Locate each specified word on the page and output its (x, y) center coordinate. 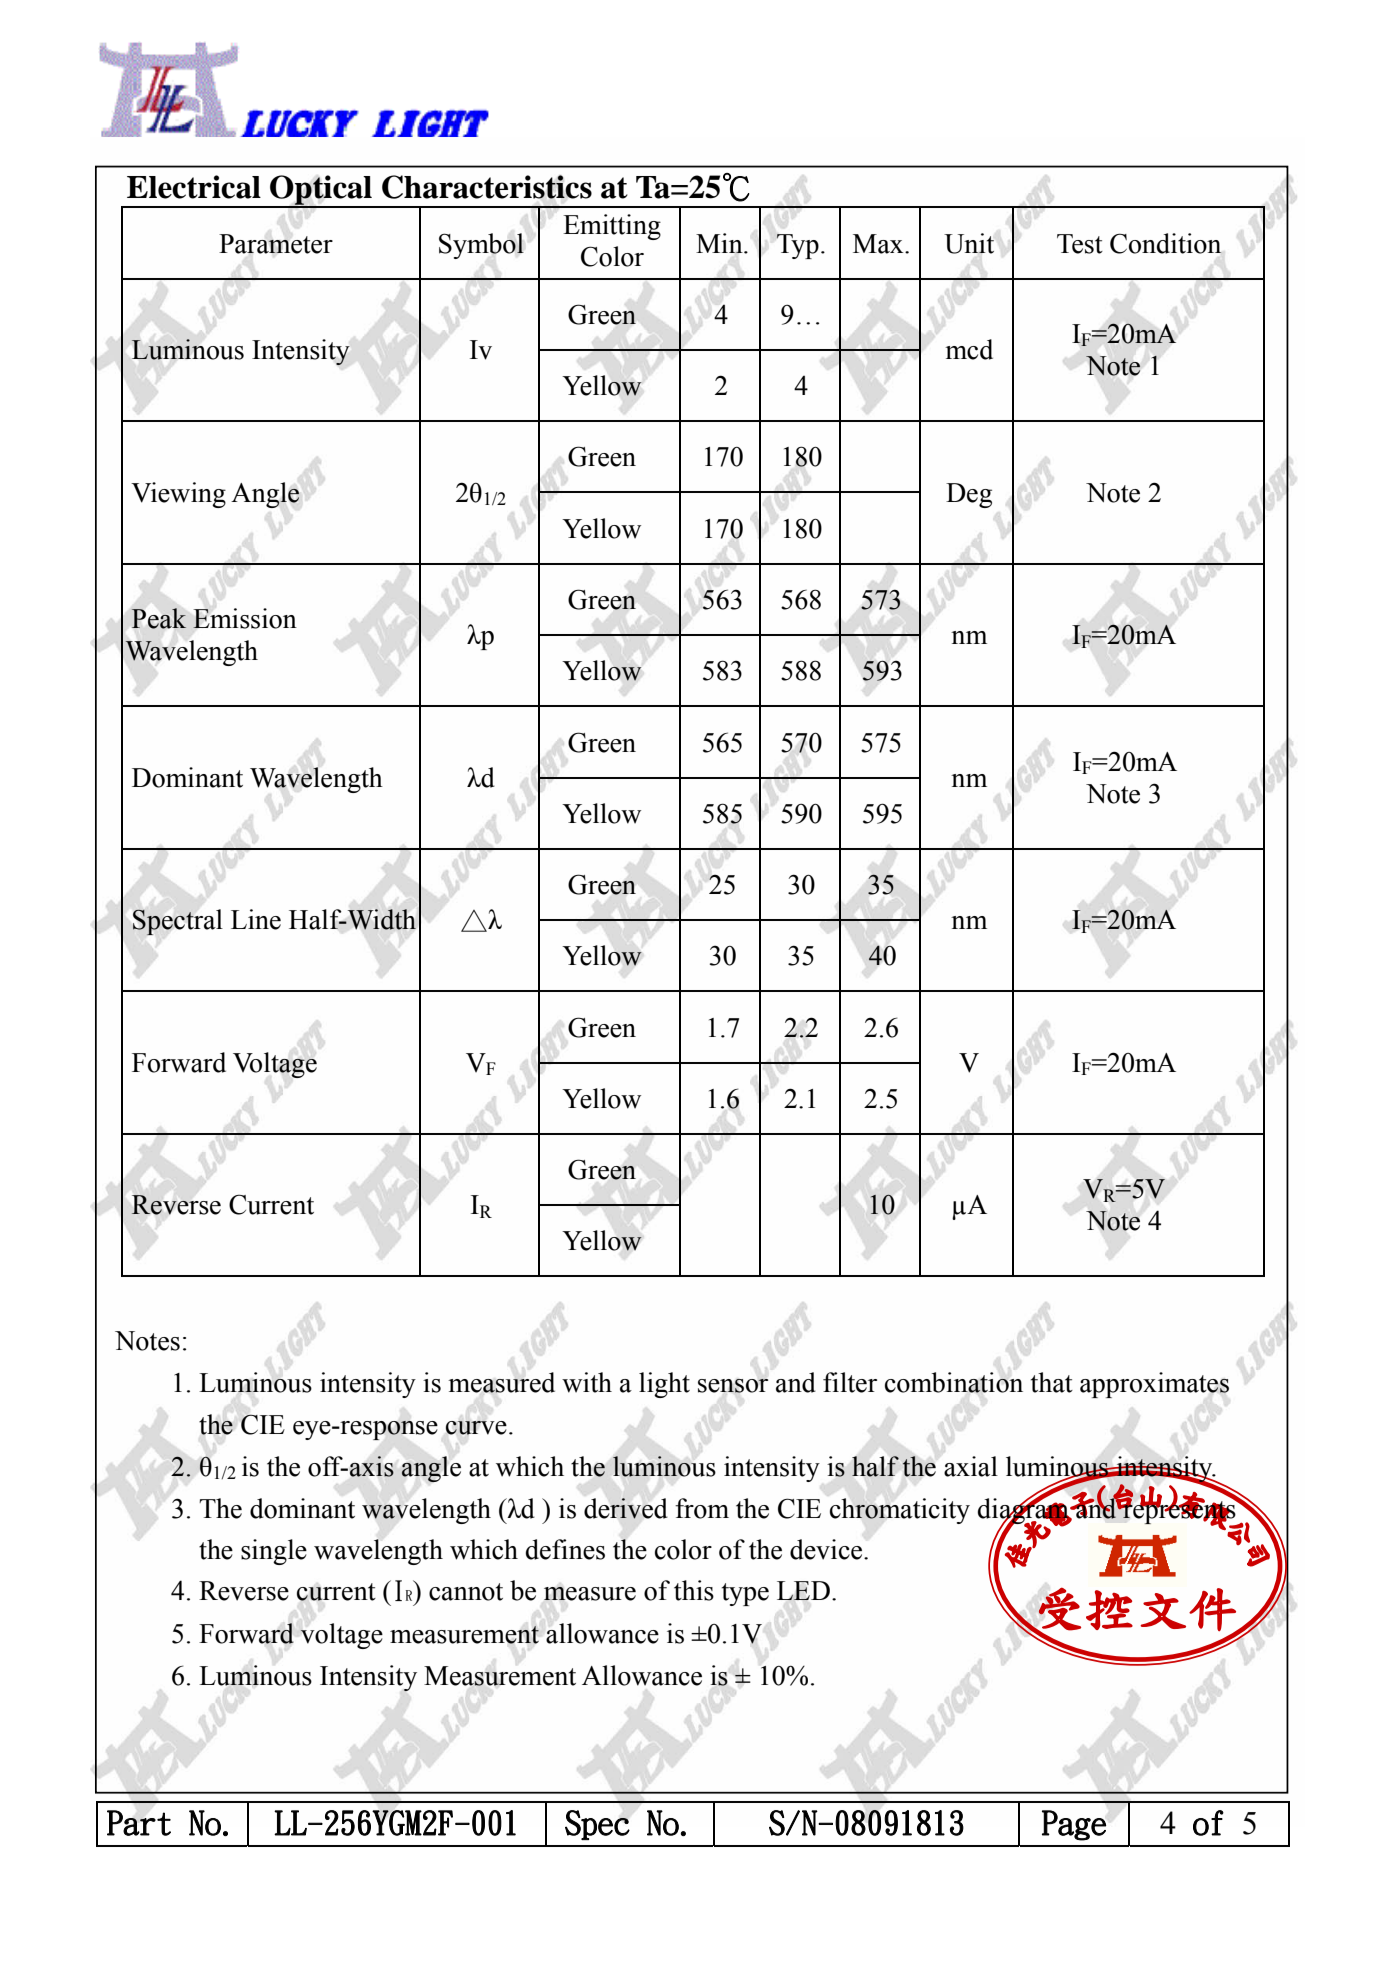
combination (954, 1382)
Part (139, 1823)
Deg (969, 495)
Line (256, 919)
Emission (245, 618)
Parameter (276, 244)
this (694, 1590)
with (587, 1382)
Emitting (612, 227)
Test (1080, 244)
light (664, 1385)
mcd (969, 349)
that (1052, 1382)
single (274, 1552)
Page (1074, 1825)
